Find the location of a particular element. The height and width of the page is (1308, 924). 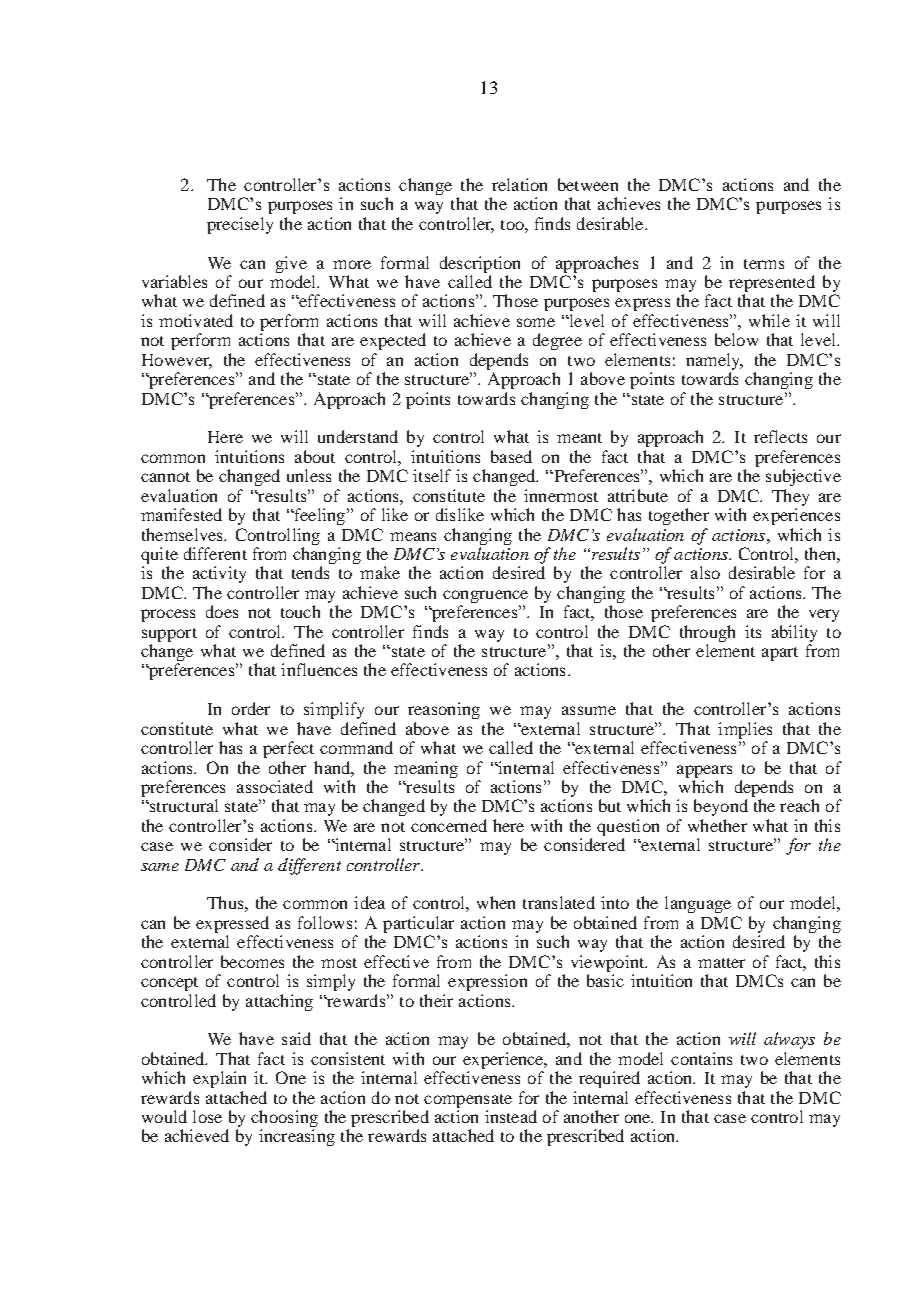

itself is located at coordinates (432, 475).
